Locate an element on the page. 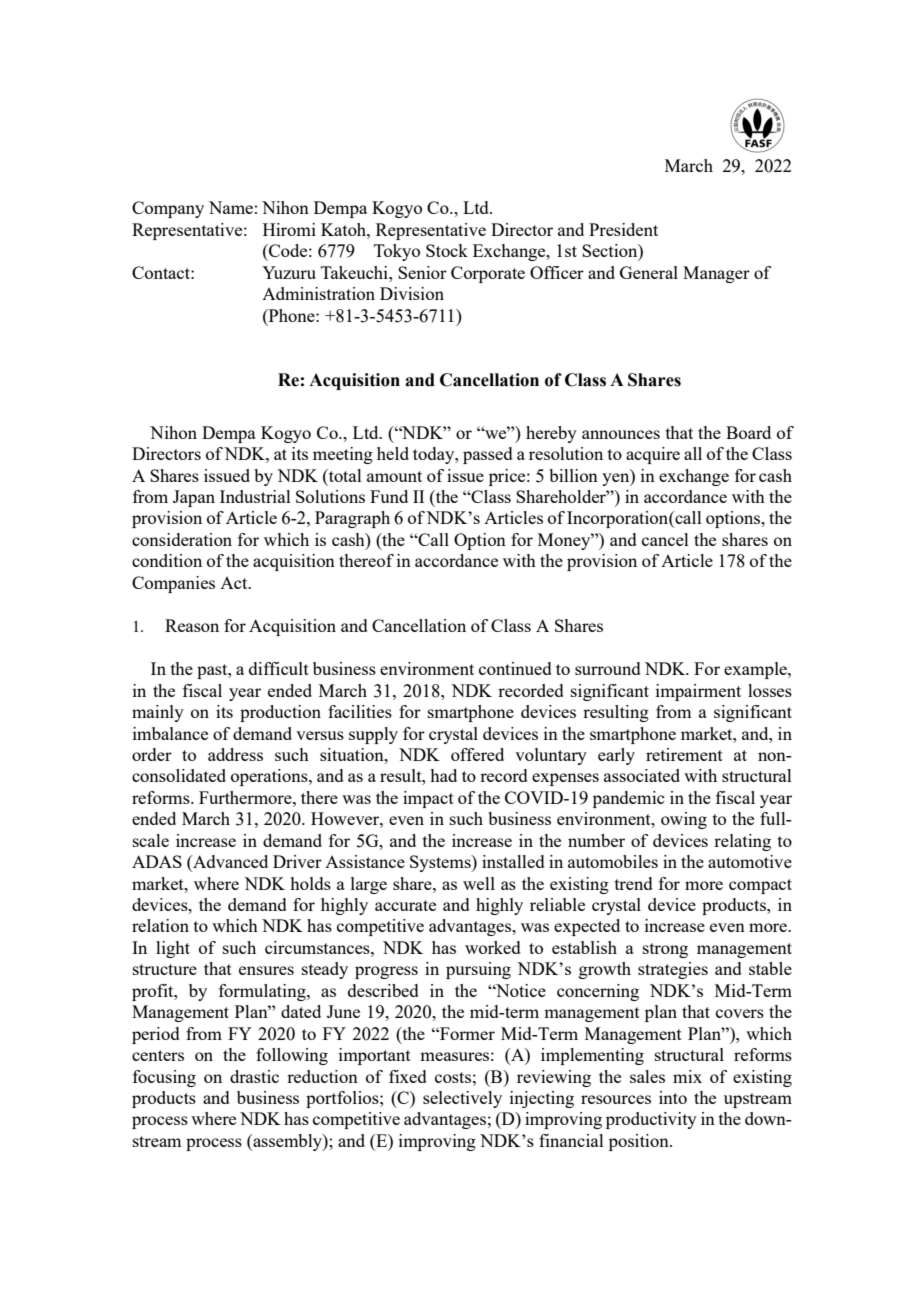 The image size is (924, 1308). into is located at coordinates (673, 1097).
